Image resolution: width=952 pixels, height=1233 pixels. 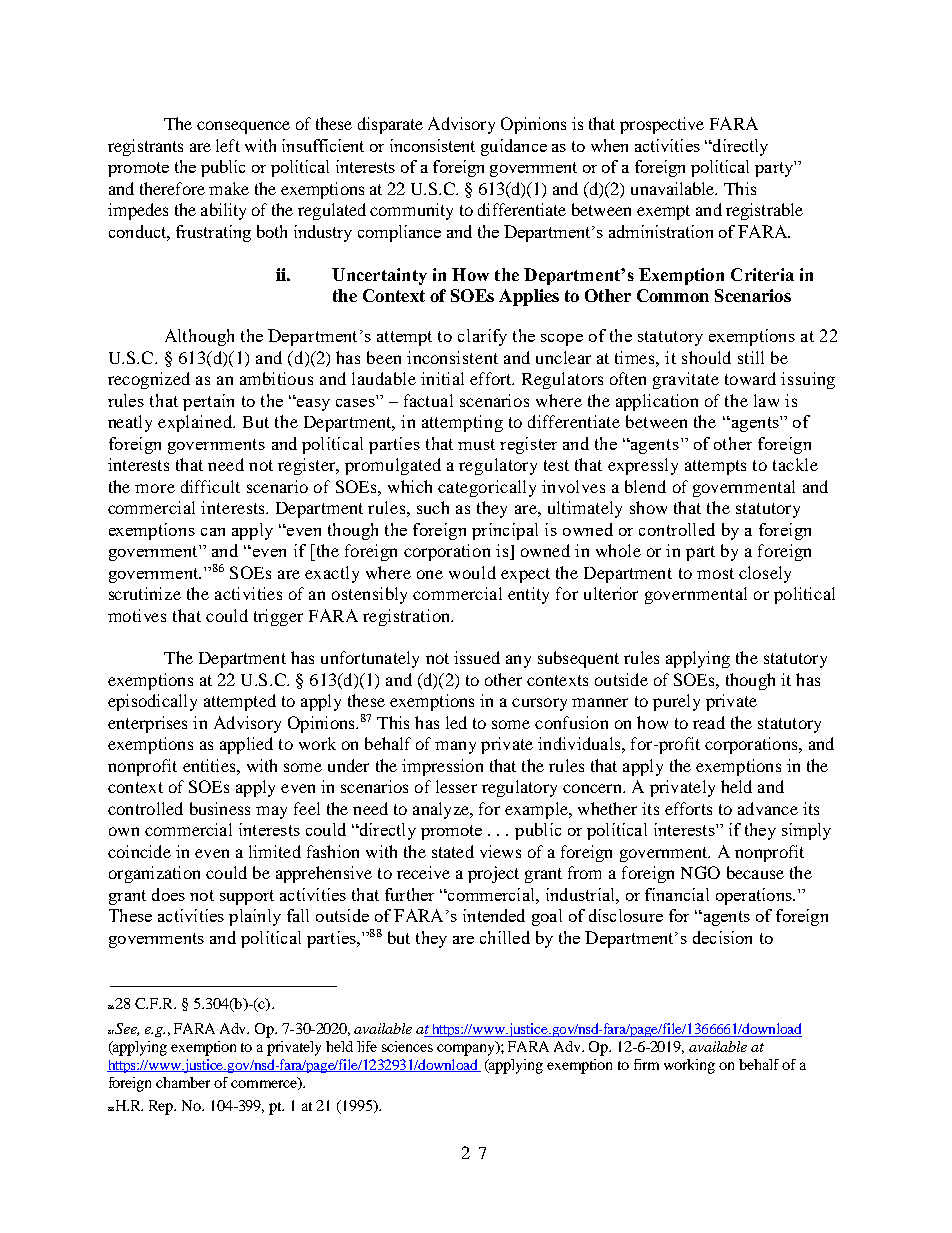 What do you see at coordinates (476, 444) in the screenshot?
I see `must` at bounding box center [476, 444].
